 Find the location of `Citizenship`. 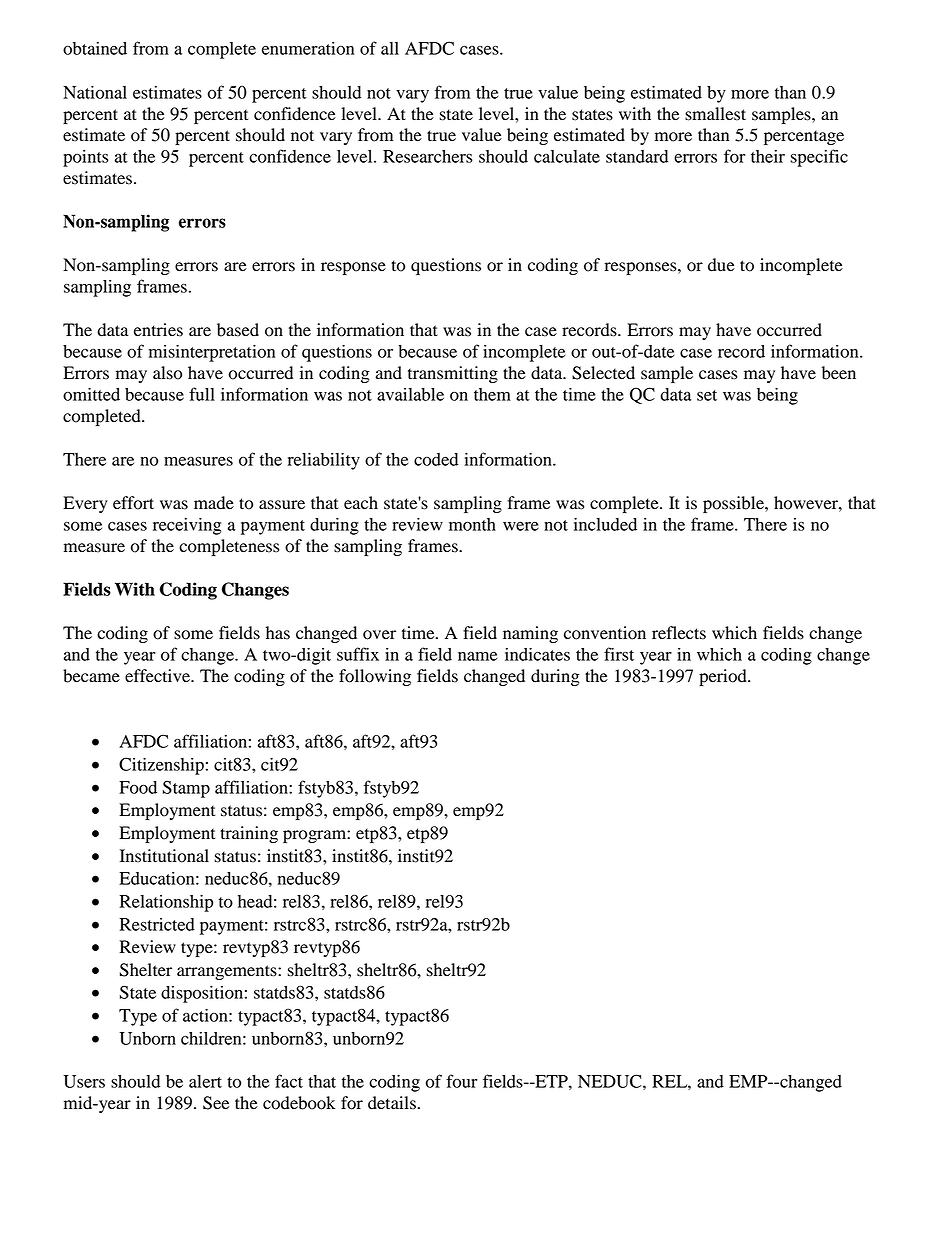

Citizenship is located at coordinates (161, 766).
